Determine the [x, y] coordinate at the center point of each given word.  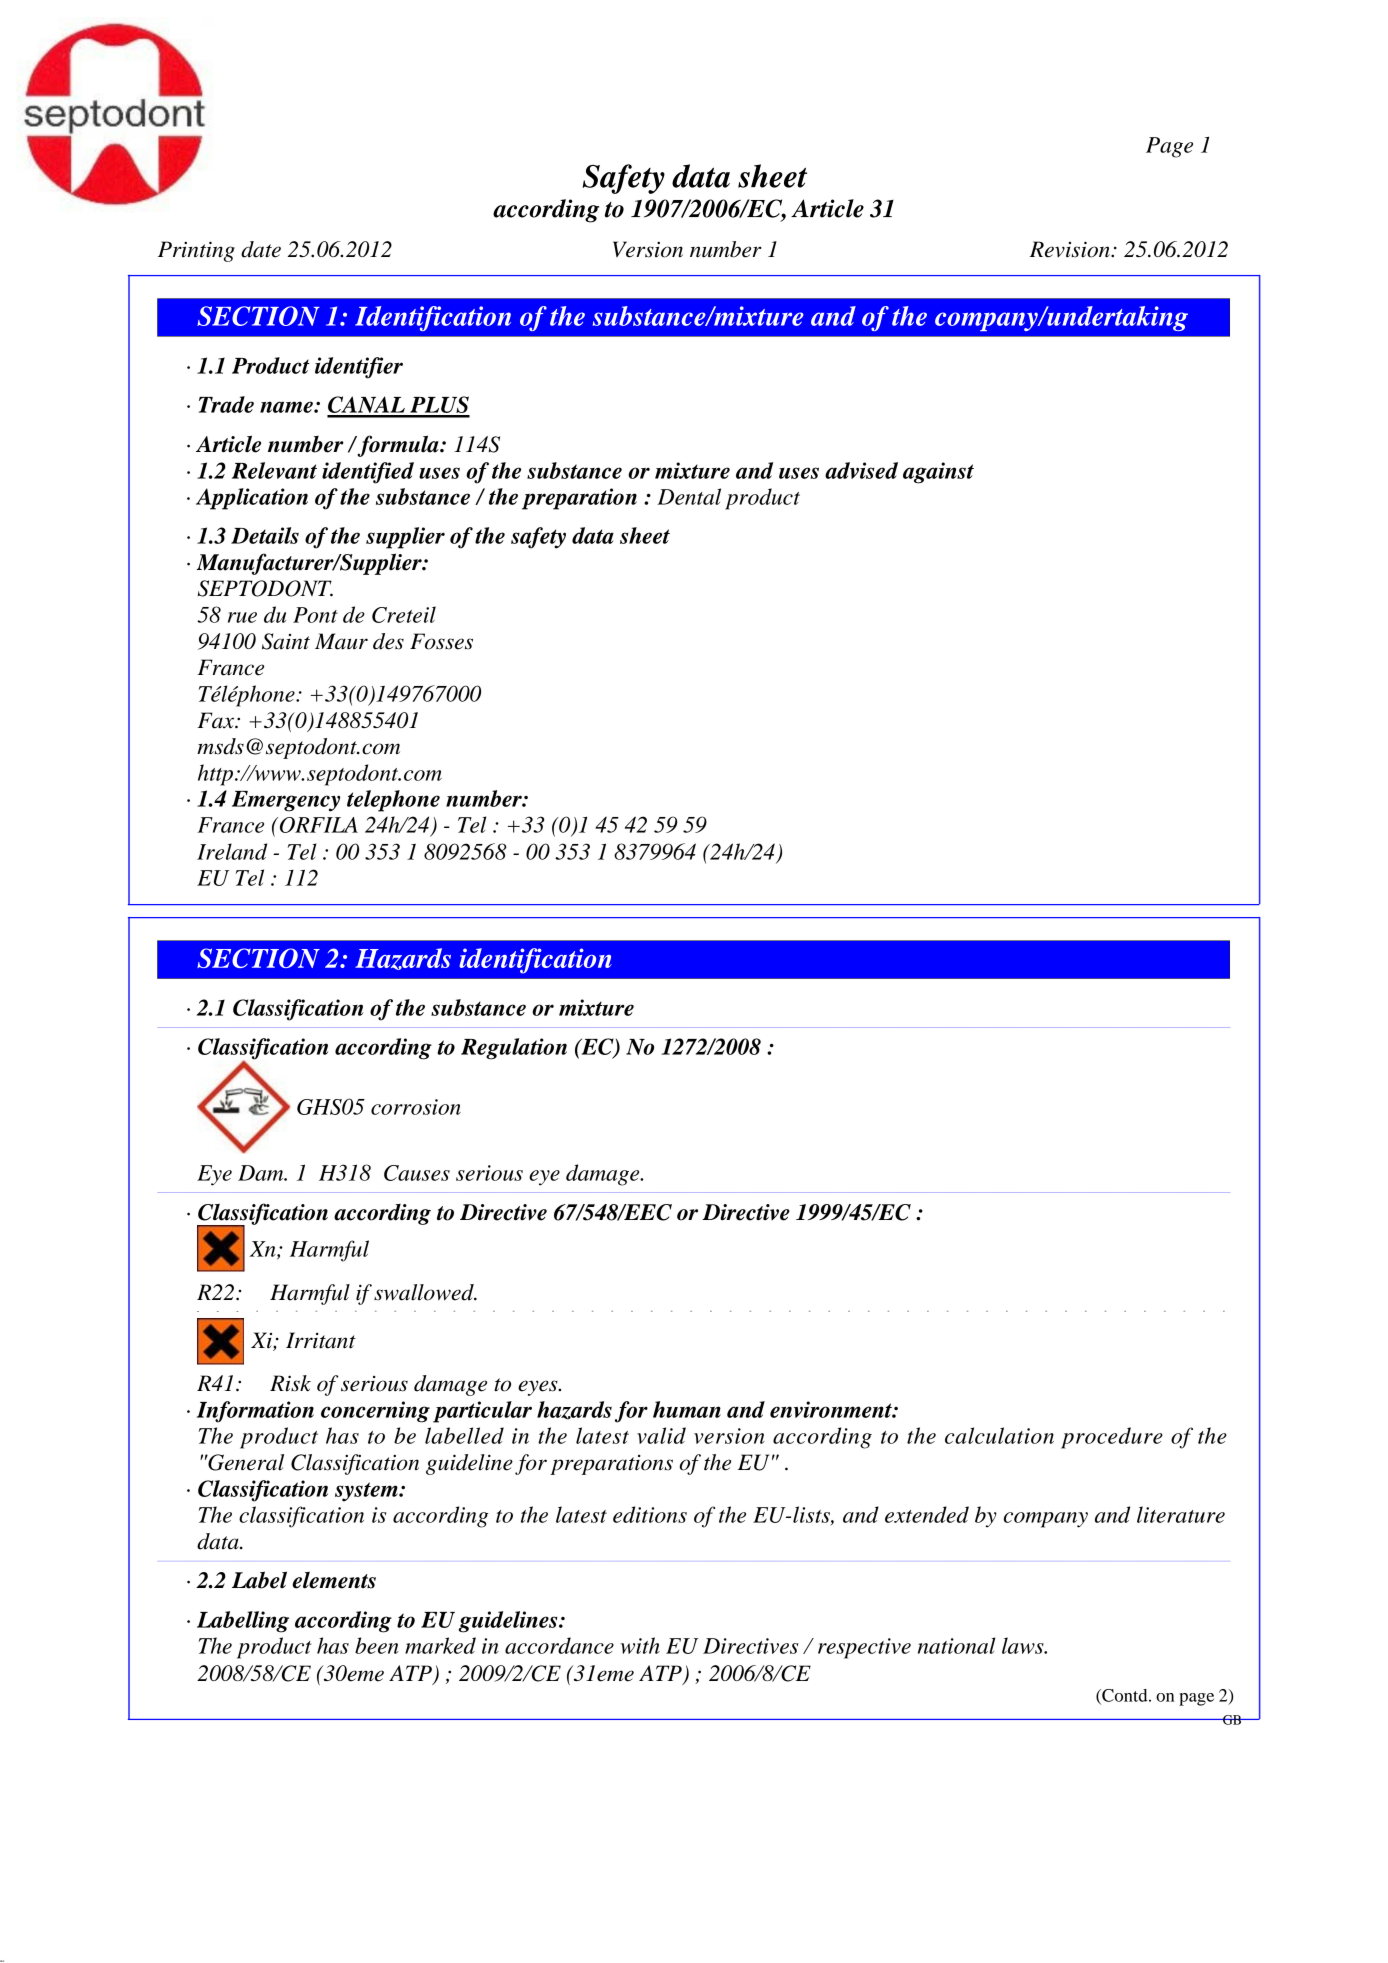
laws [1024, 1645]
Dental [689, 496]
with [640, 1645]
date [261, 249]
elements [334, 1580]
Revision [1070, 249]
